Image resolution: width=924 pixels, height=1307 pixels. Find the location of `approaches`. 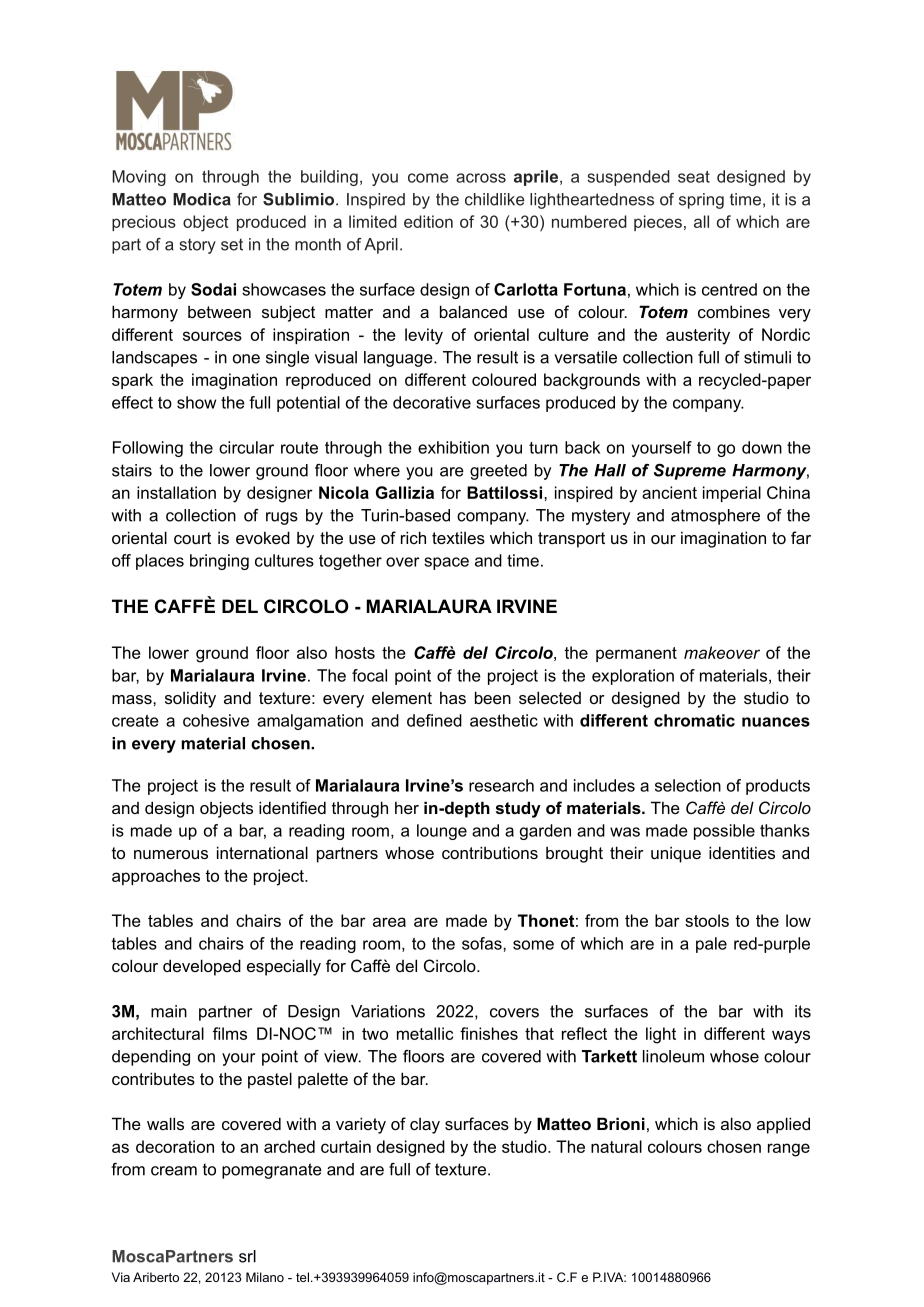

approaches is located at coordinates (156, 877).
